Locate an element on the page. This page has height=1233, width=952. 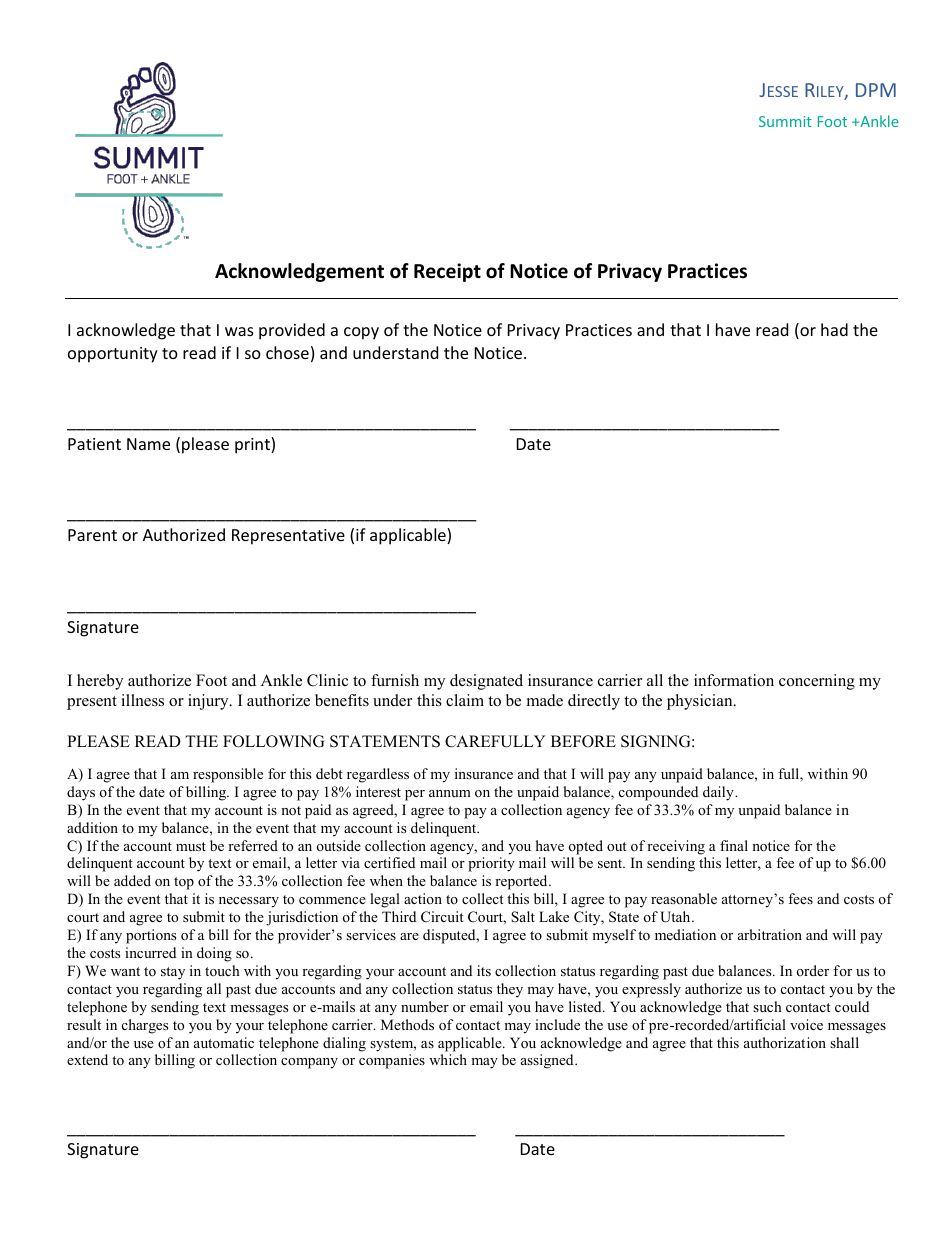
concerning is located at coordinates (817, 682).
